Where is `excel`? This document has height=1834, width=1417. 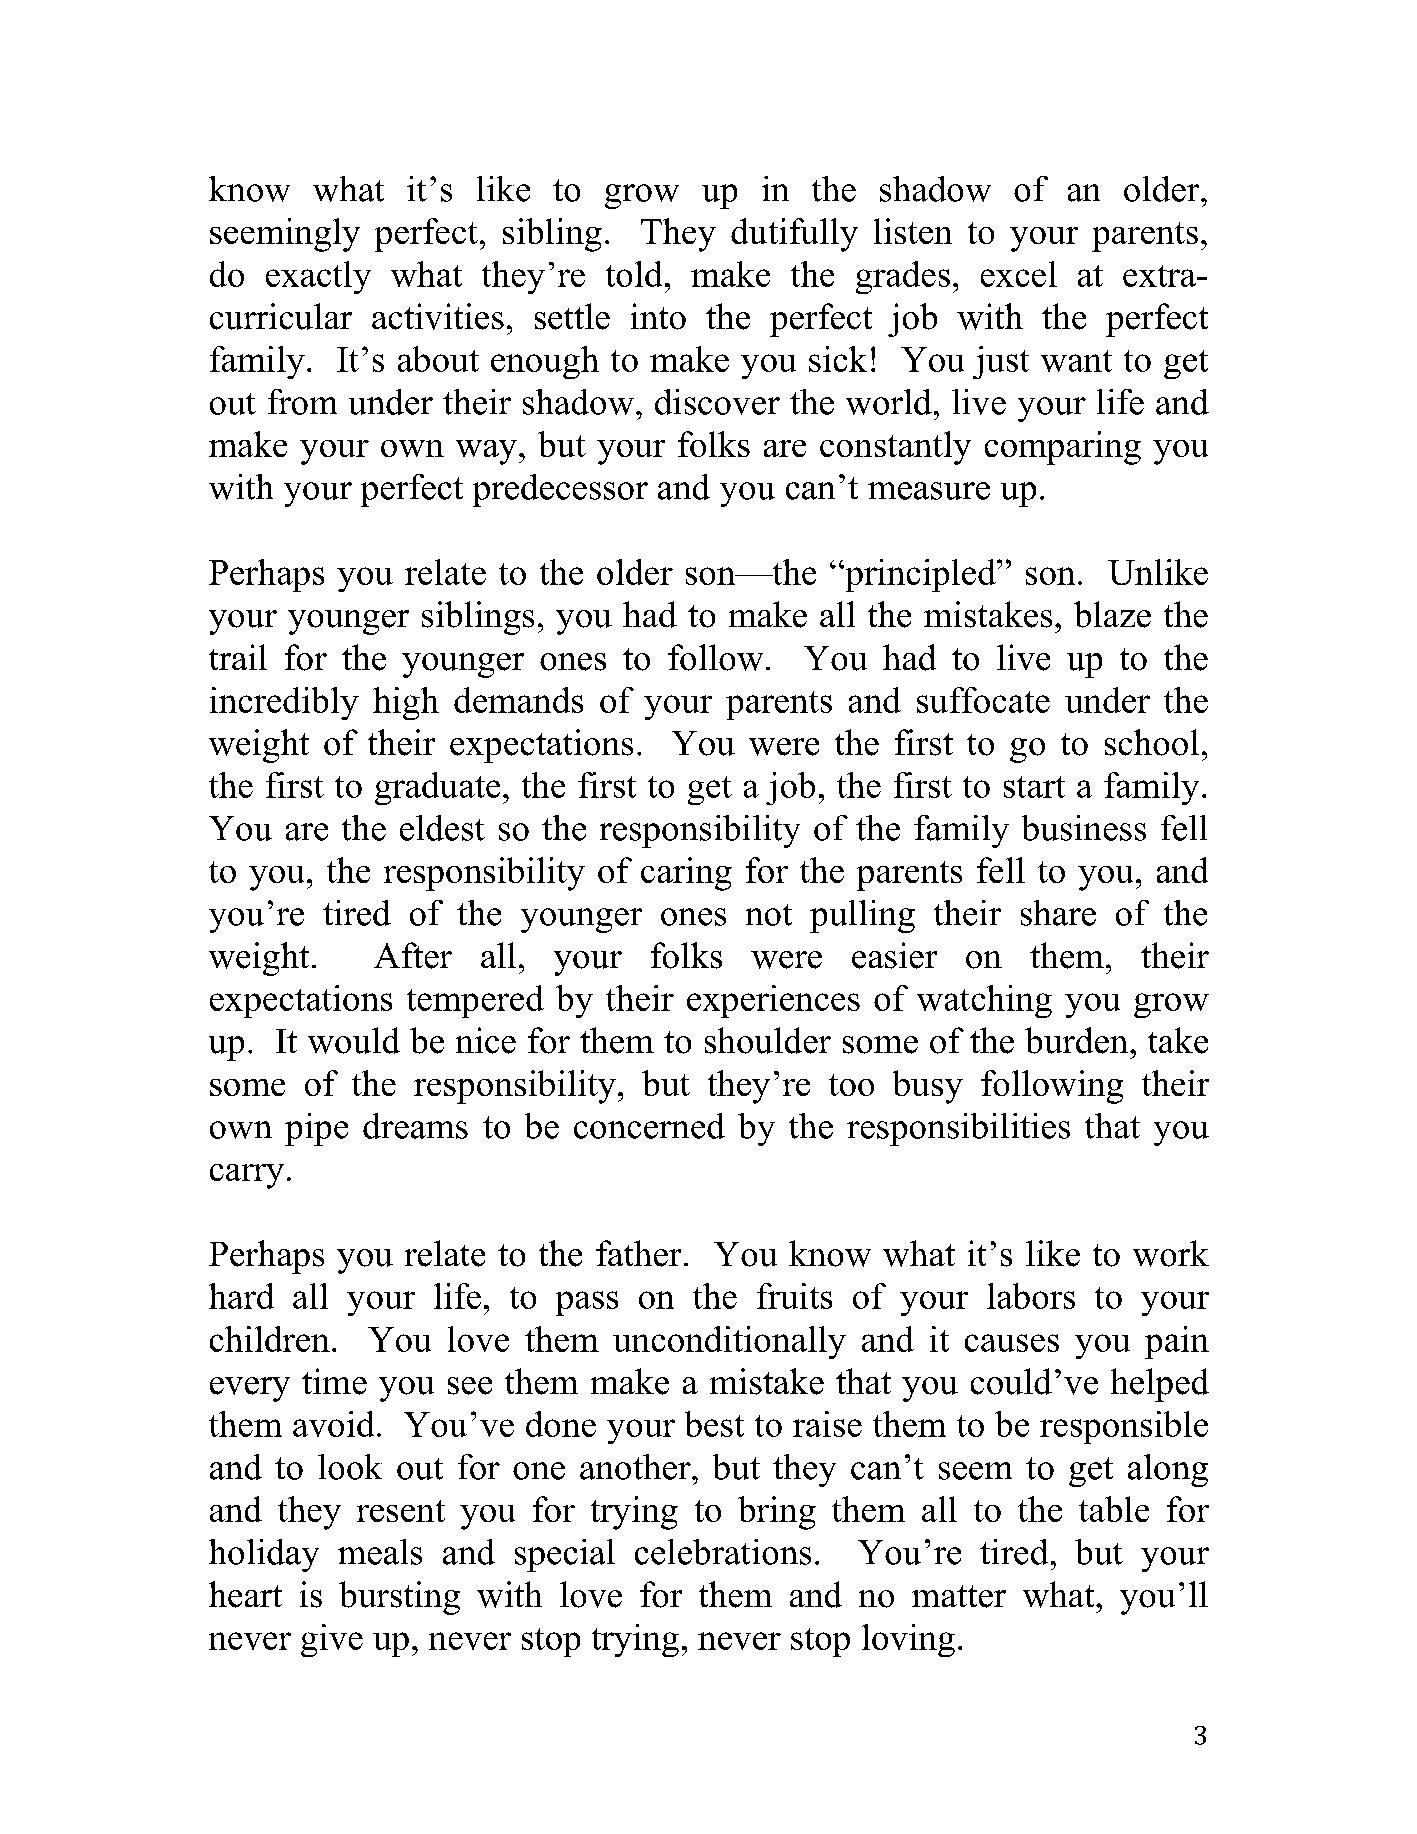 excel is located at coordinates (1019, 274).
